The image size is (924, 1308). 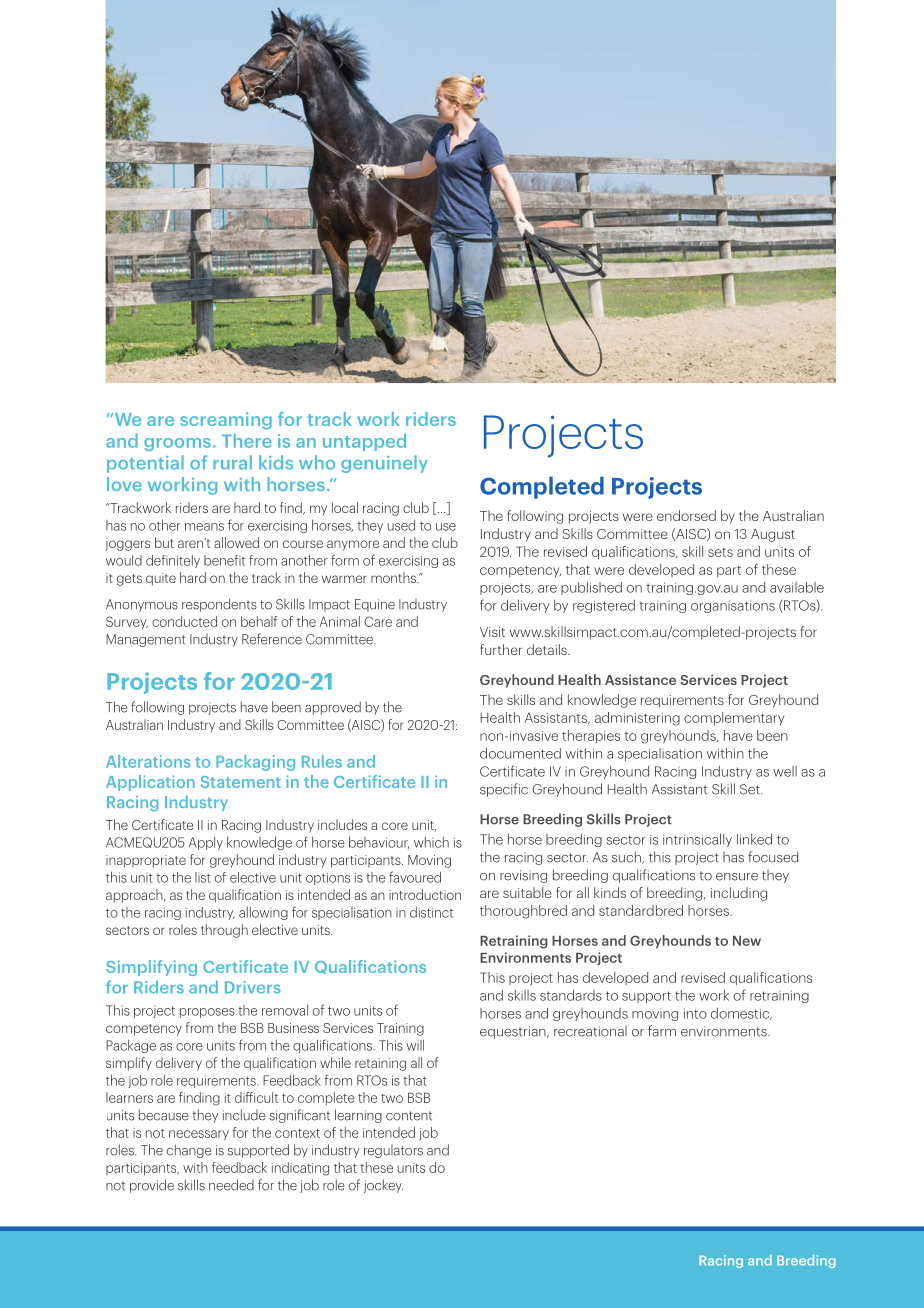 I want to click on specific, so click(x=504, y=790).
